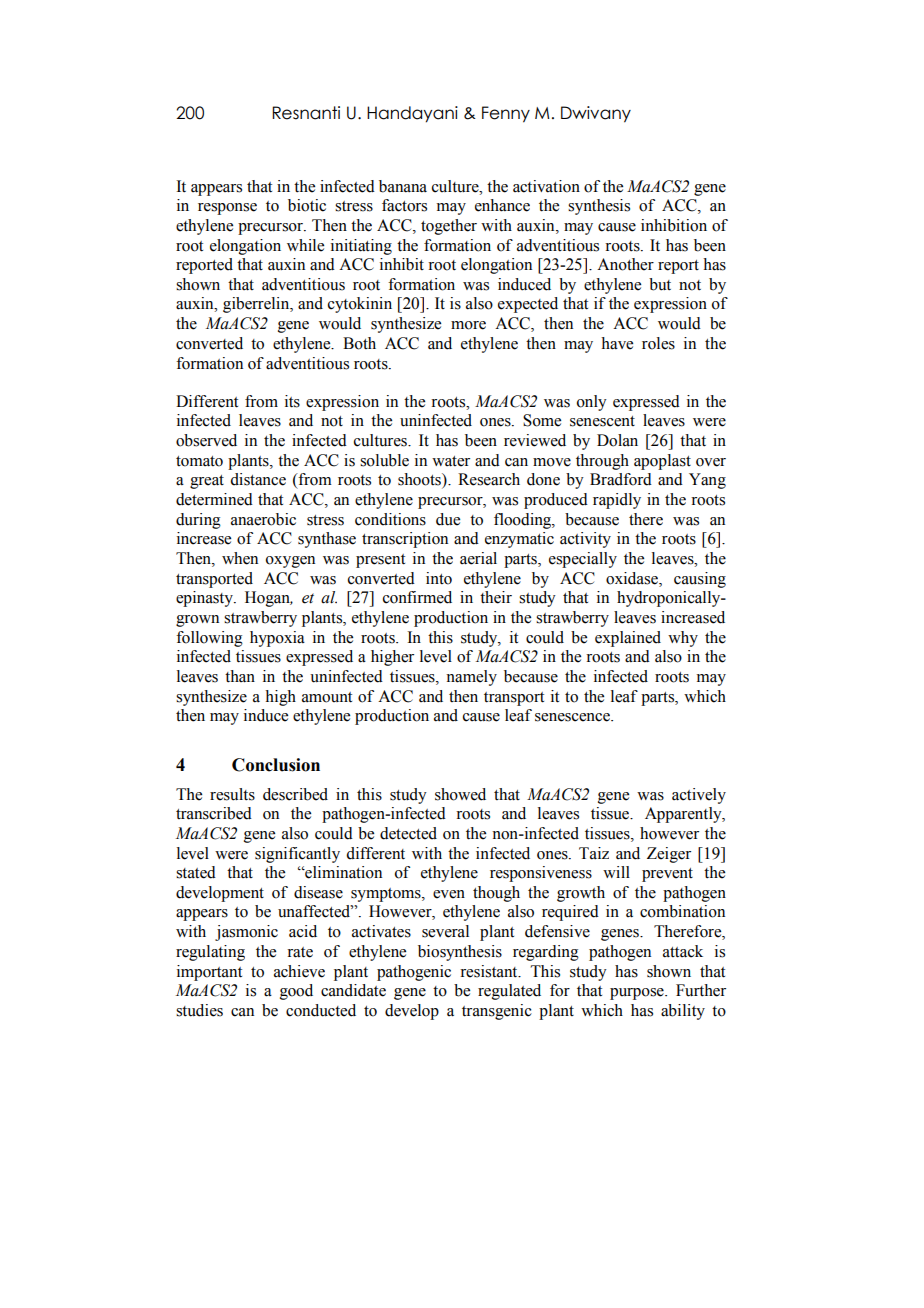 Image resolution: width=924 pixels, height=1308 pixels. I want to click on response, so click(227, 209).
